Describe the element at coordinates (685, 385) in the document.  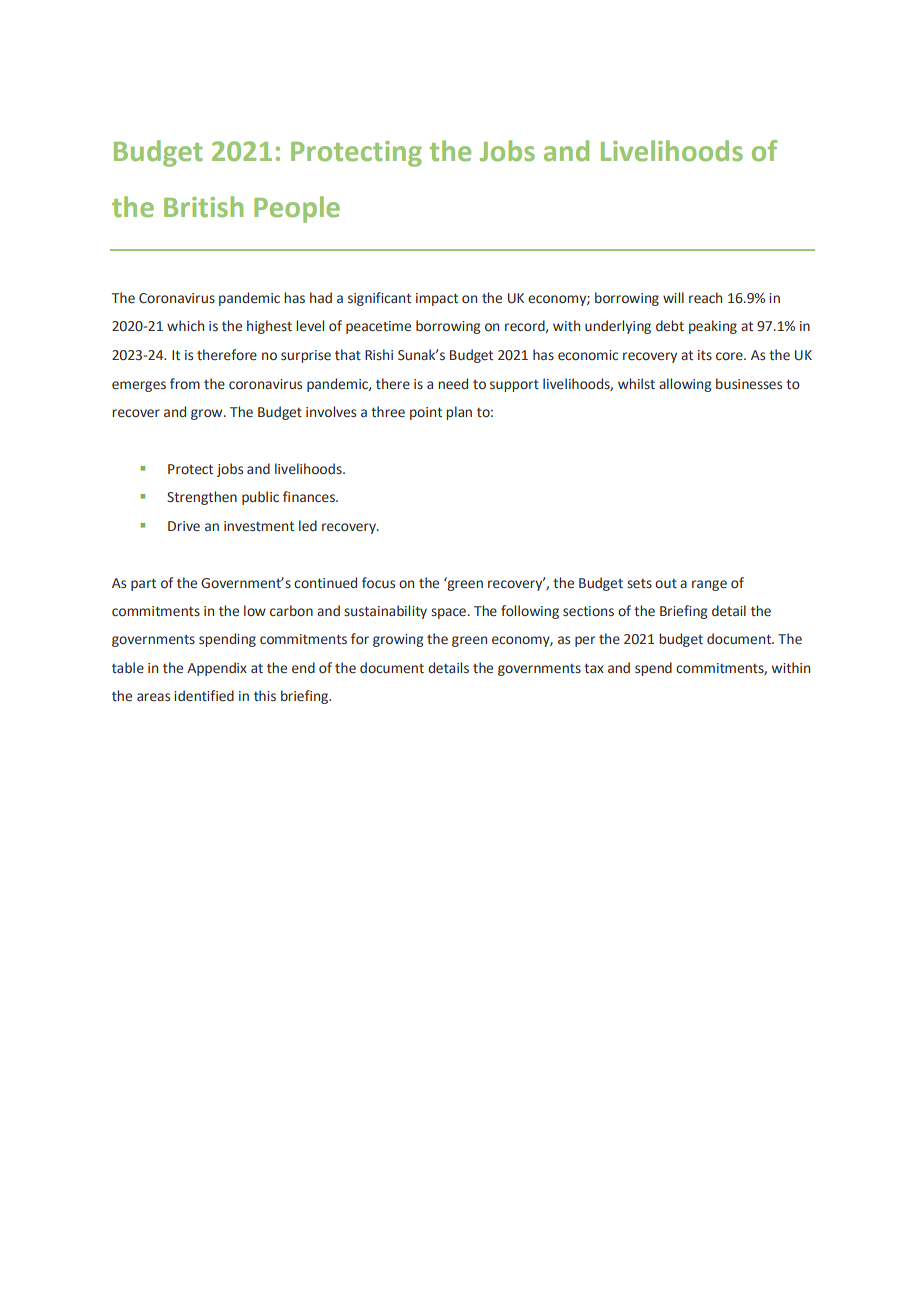
I see `allowing` at that location.
